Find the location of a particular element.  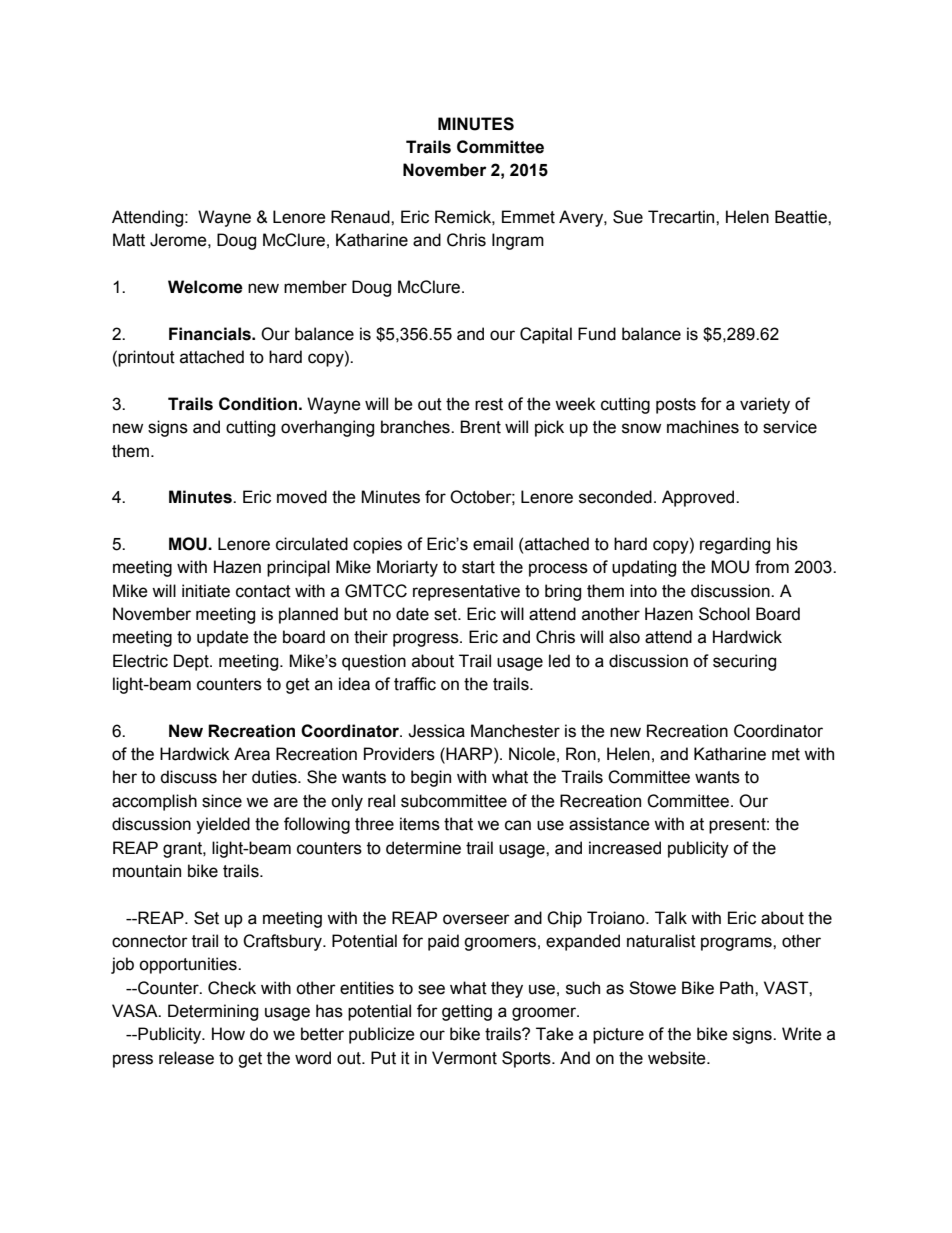

Ingram is located at coordinates (518, 241).
